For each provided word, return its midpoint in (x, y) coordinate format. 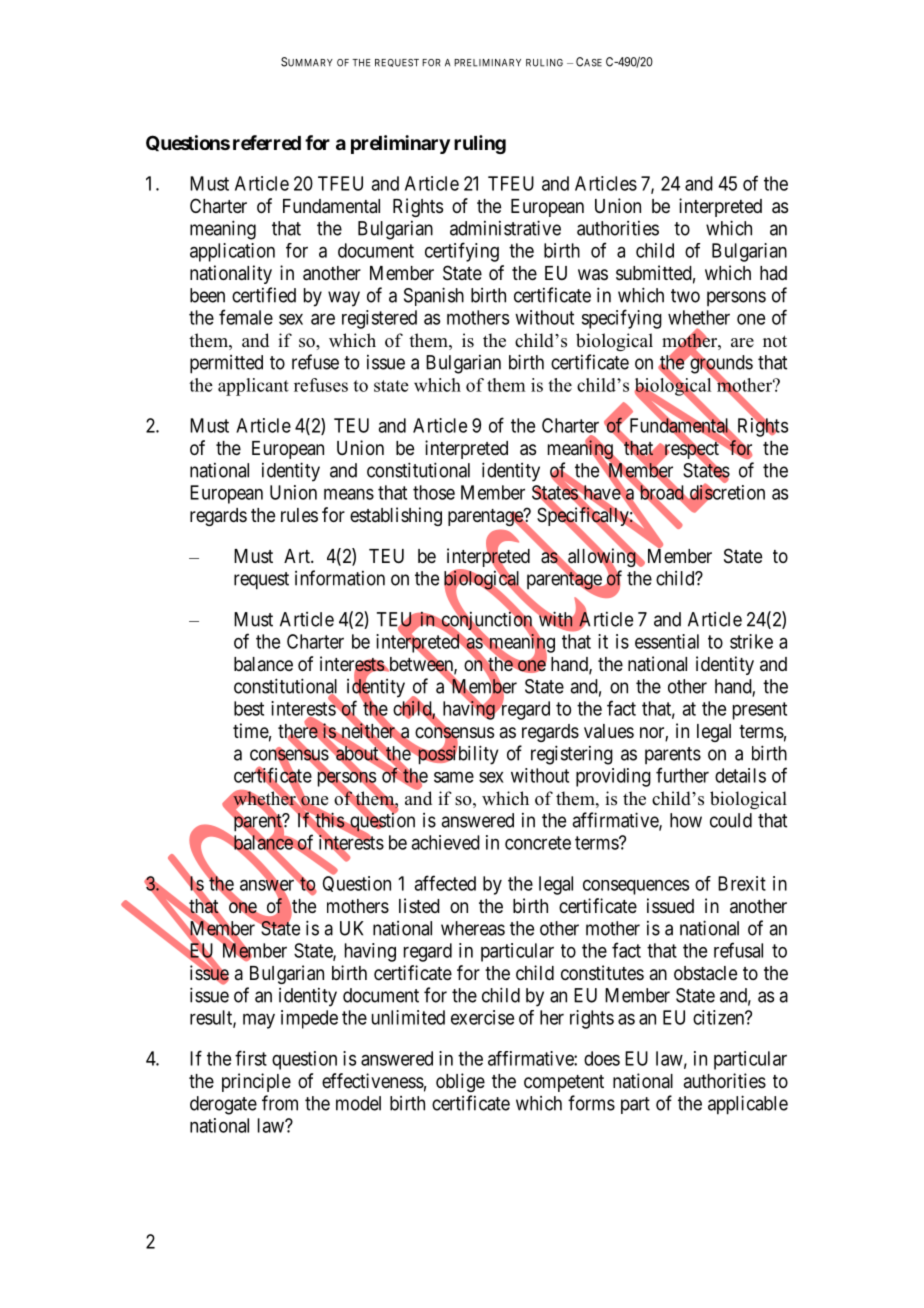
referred (267, 142)
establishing (396, 516)
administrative (505, 228)
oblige (460, 1082)
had (773, 273)
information (340, 578)
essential (667, 641)
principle (256, 1082)
